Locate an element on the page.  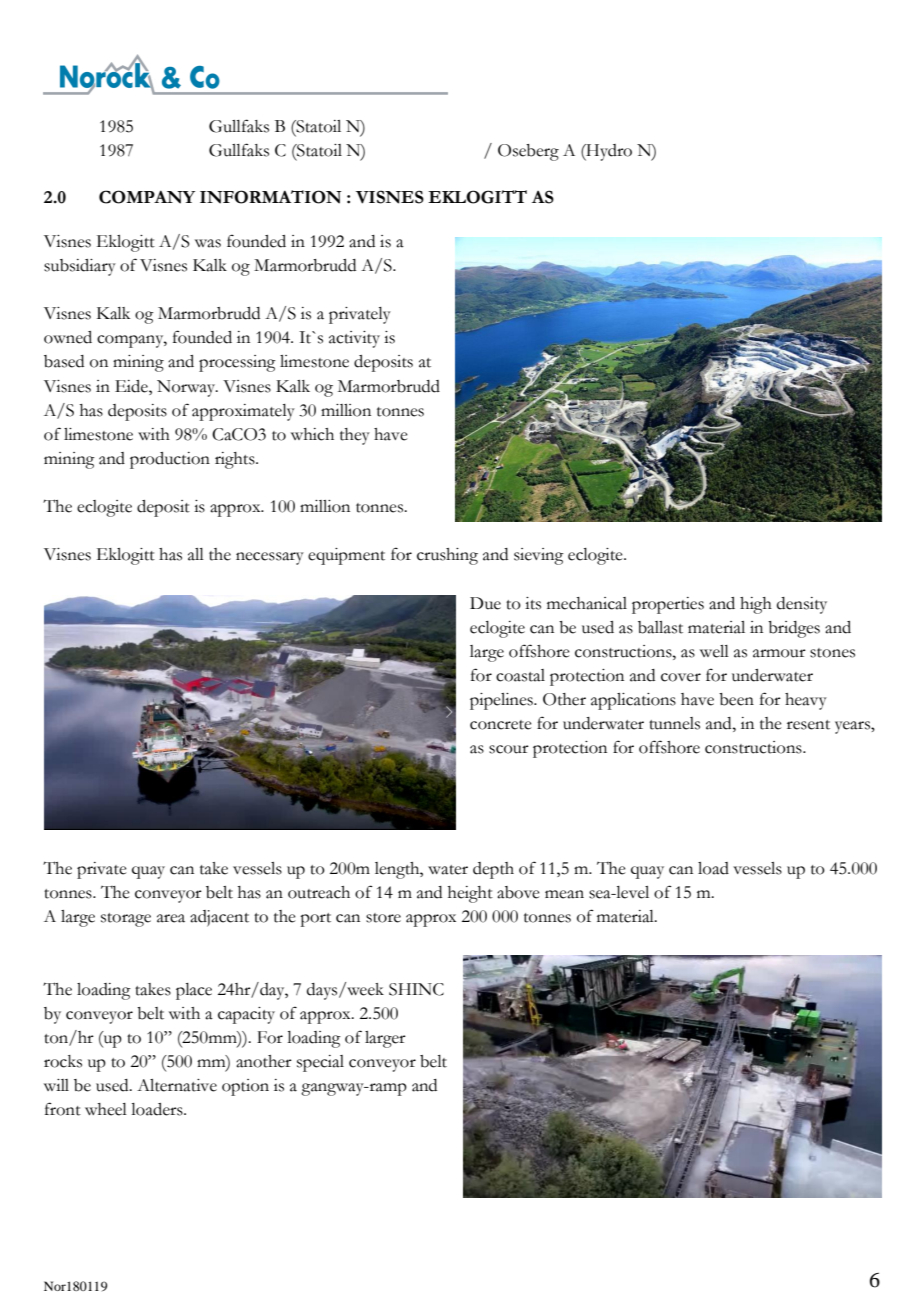
area is located at coordinates (171, 918).
